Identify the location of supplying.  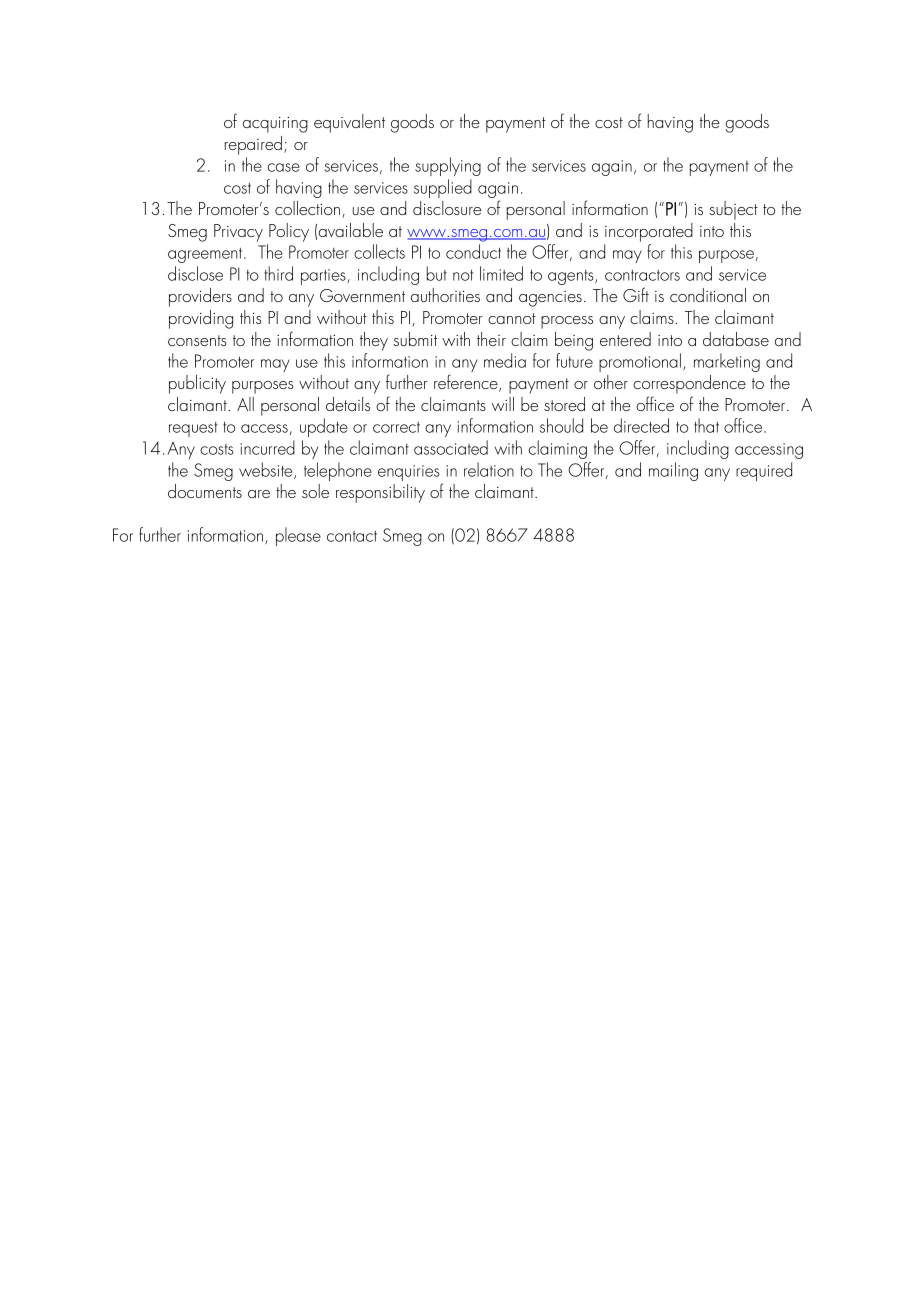
(448, 166).
